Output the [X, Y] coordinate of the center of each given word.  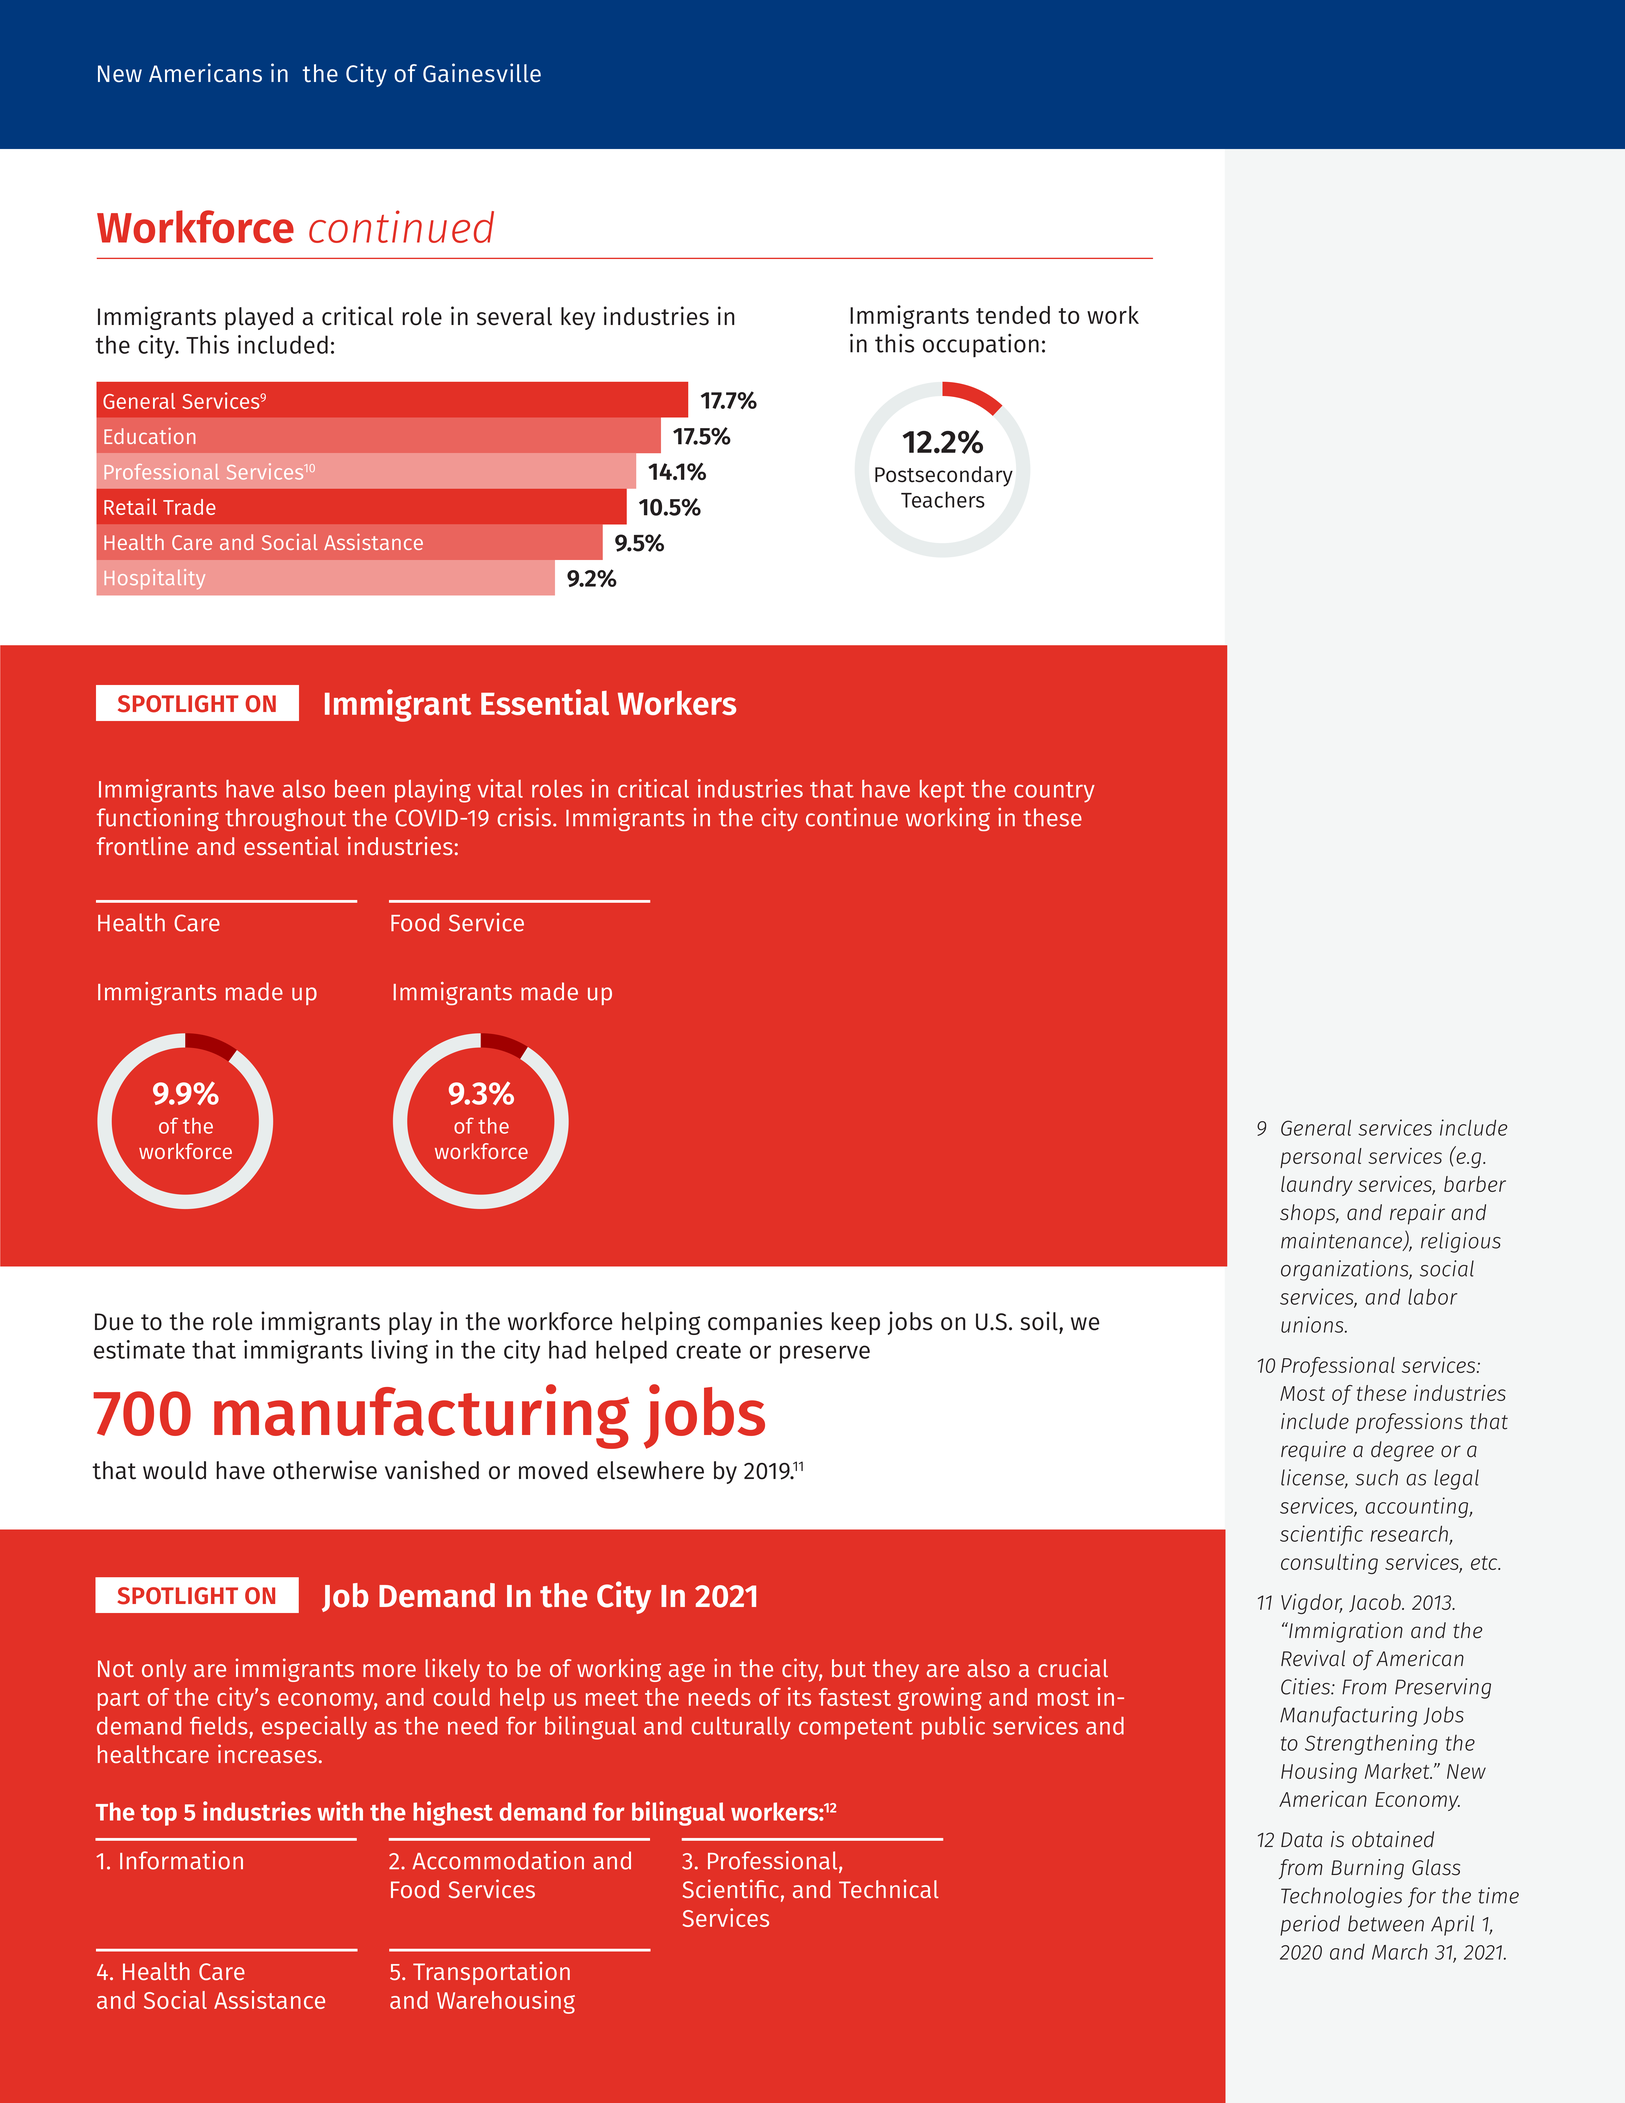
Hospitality [155, 579]
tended [1013, 315]
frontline [142, 845]
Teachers [943, 499]
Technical [889, 1888]
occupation [981, 346]
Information [181, 1860]
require [1313, 1451]
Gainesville [482, 73]
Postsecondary [944, 476]
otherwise [325, 1470]
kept [942, 791]
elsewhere [650, 1470]
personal [1321, 1158]
